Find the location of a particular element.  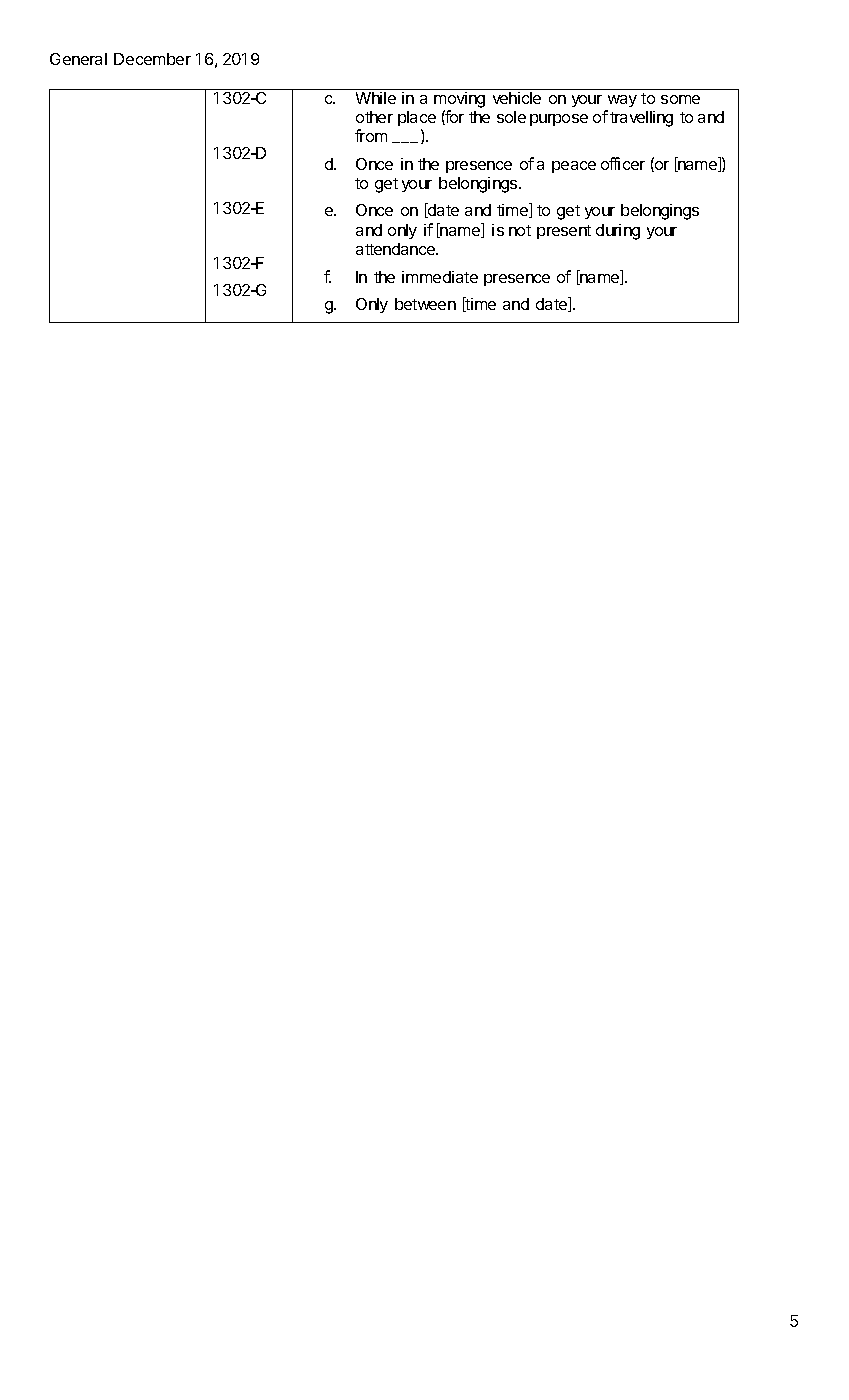

place is located at coordinates (417, 120).
